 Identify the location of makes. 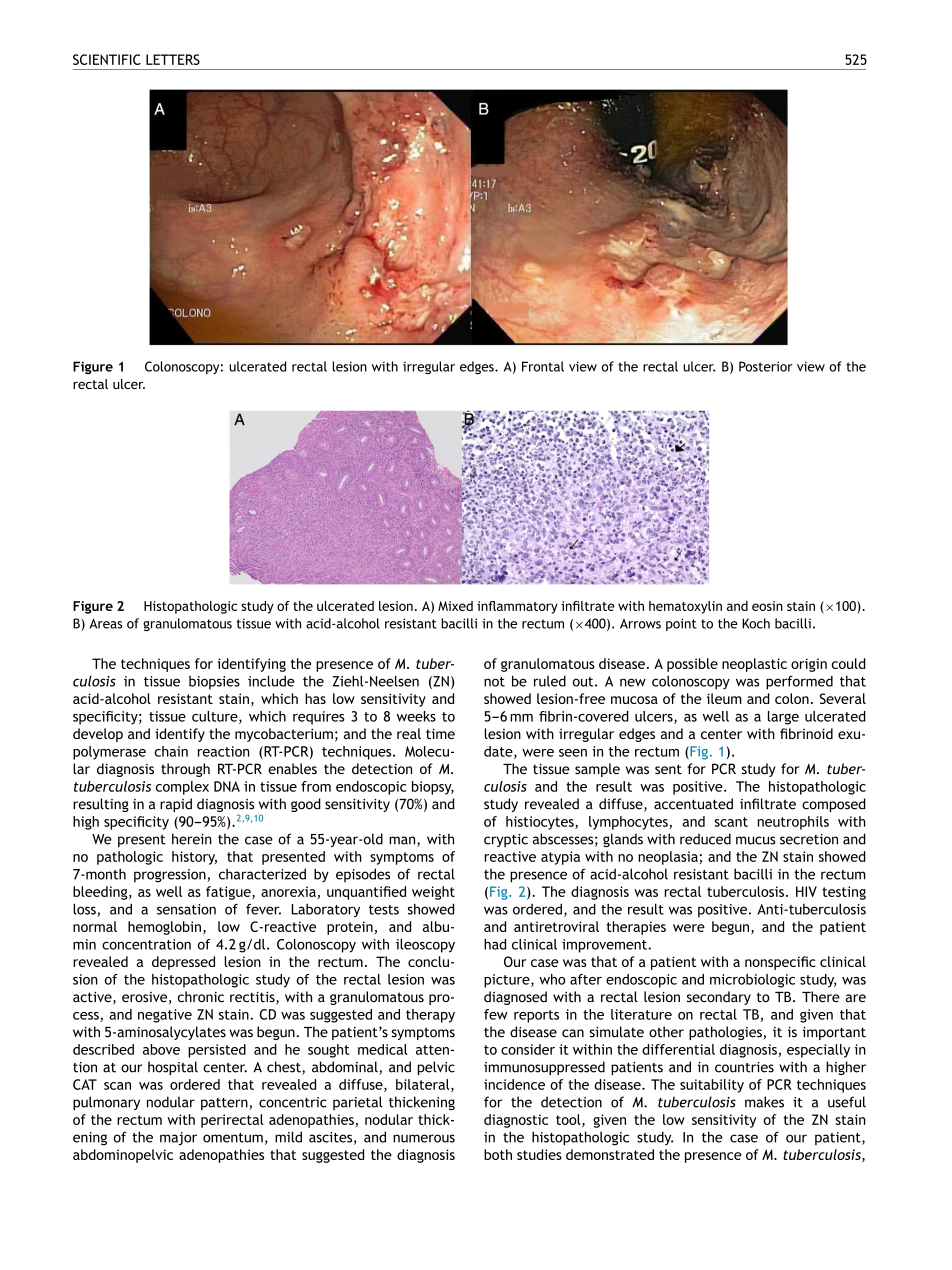
(764, 1102).
